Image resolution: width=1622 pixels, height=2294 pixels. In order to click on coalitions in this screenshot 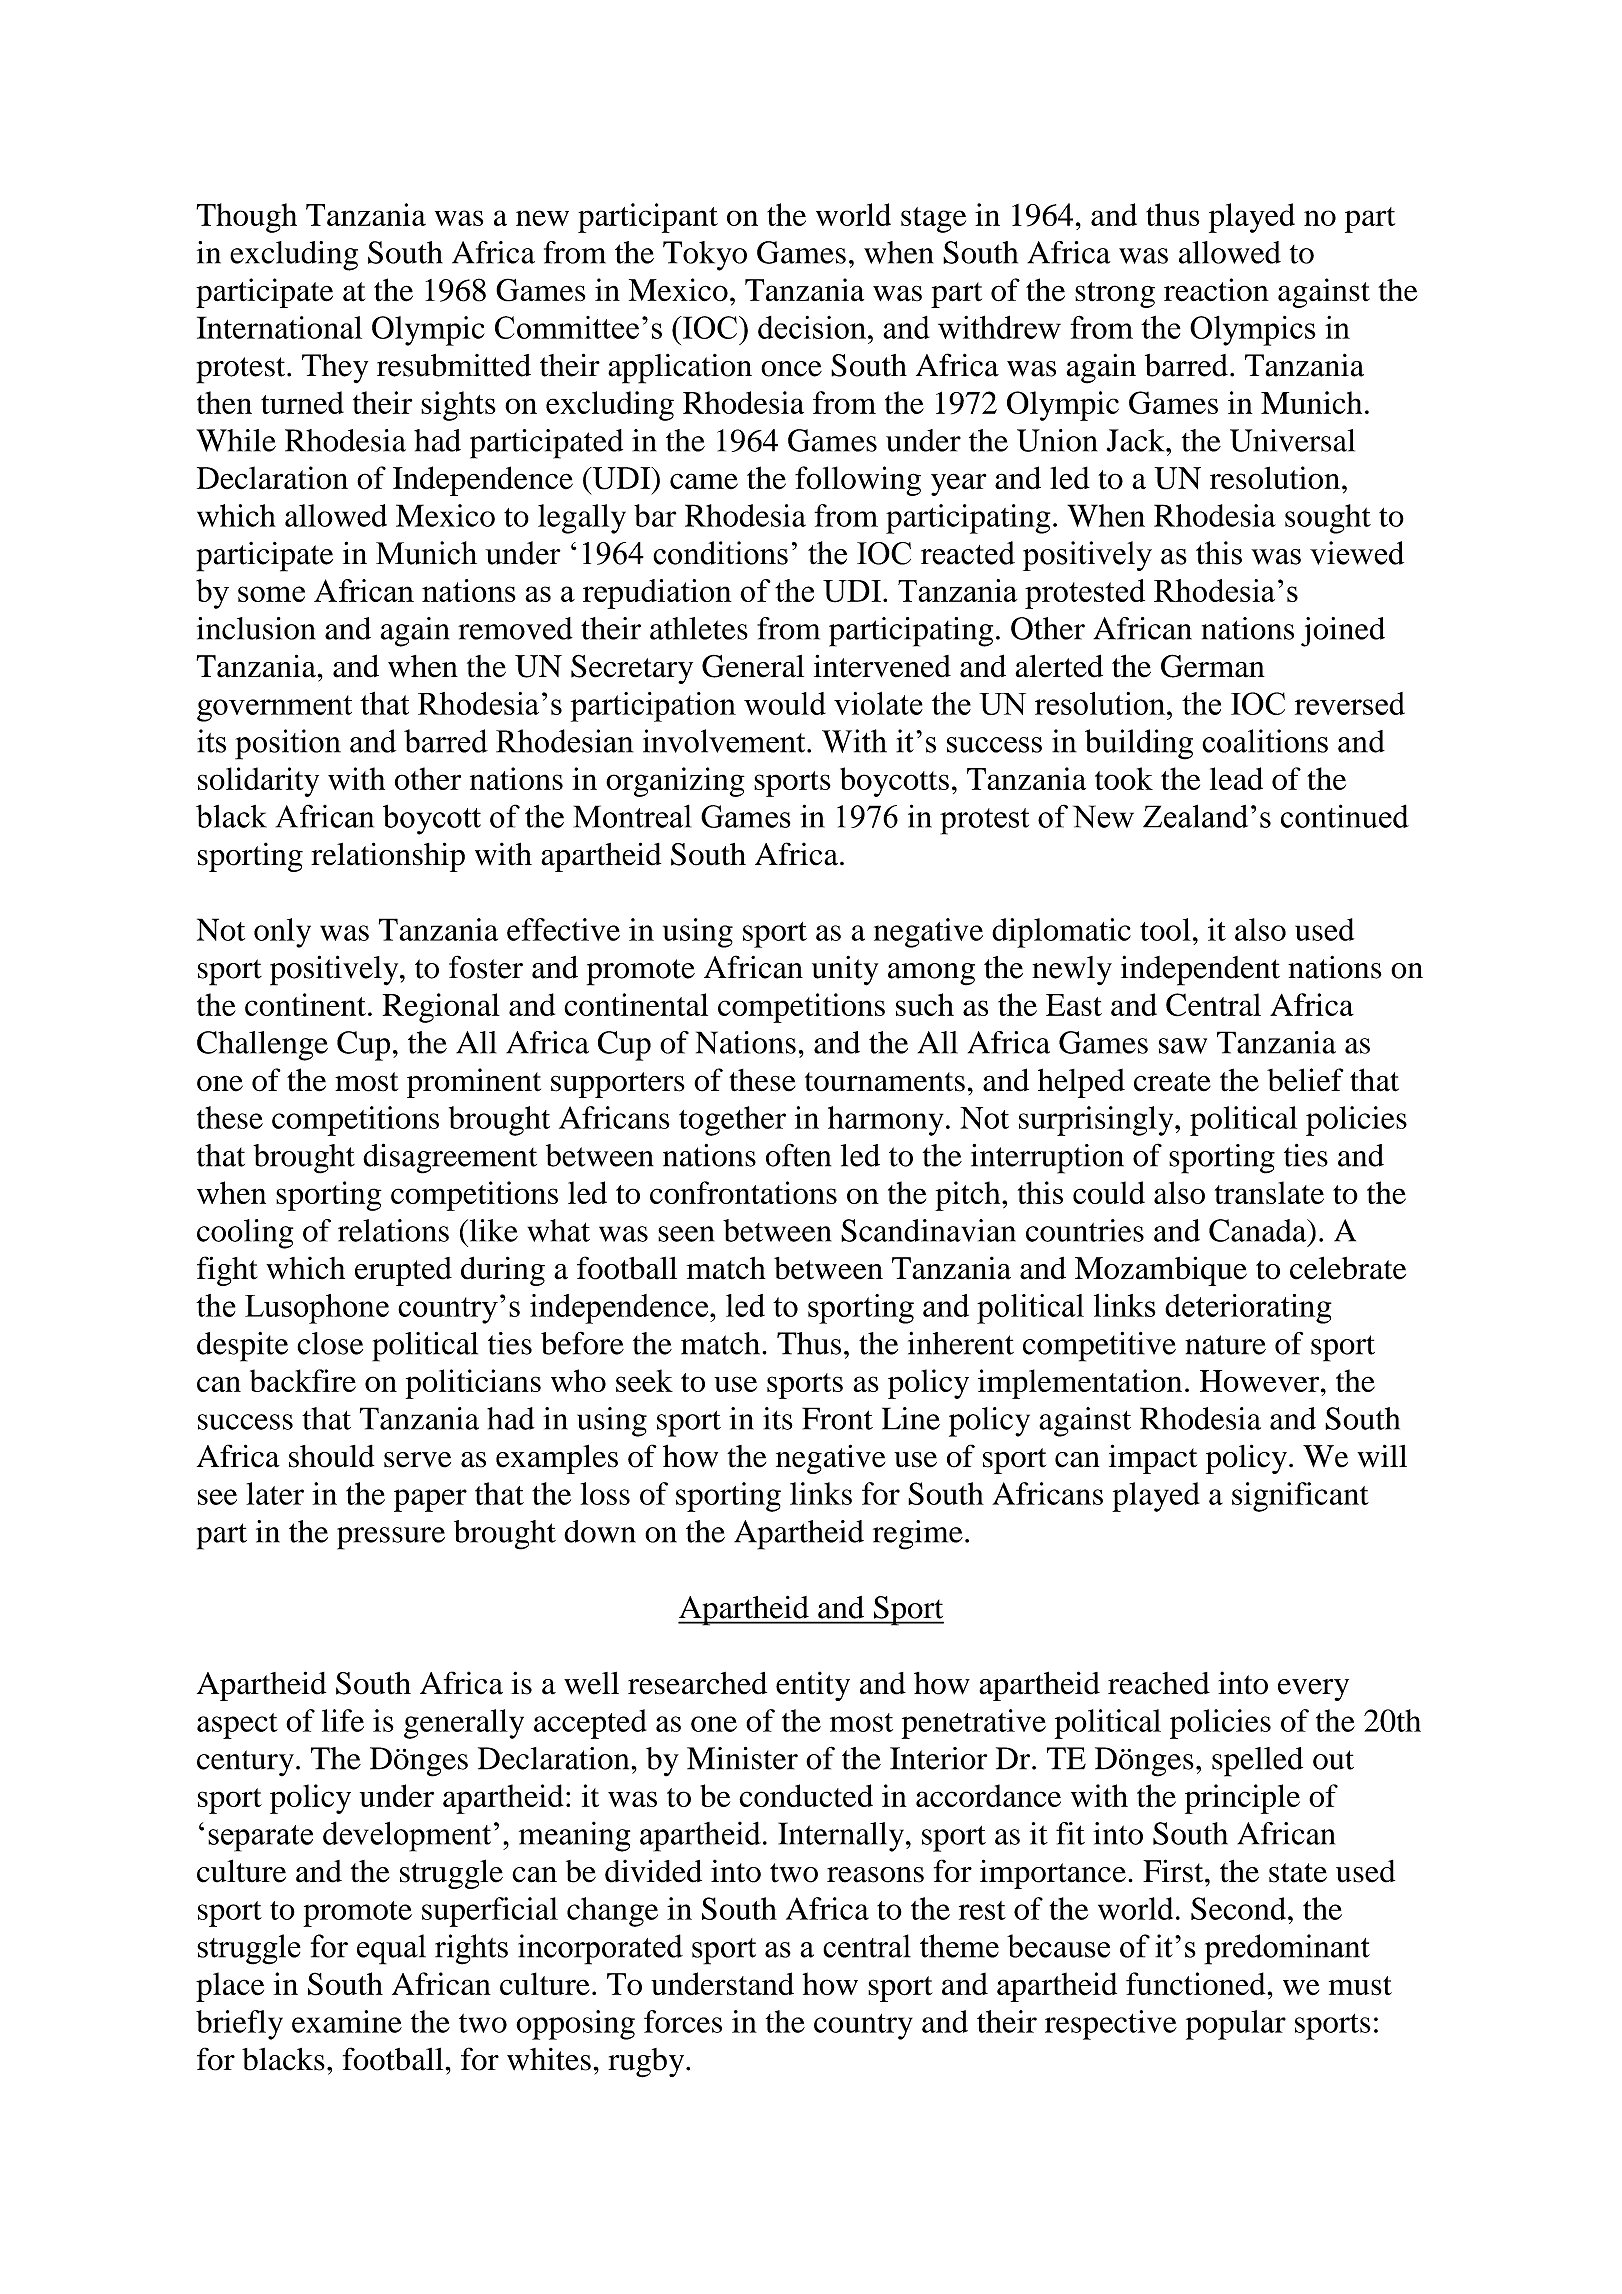, I will do `click(1265, 741)`.
